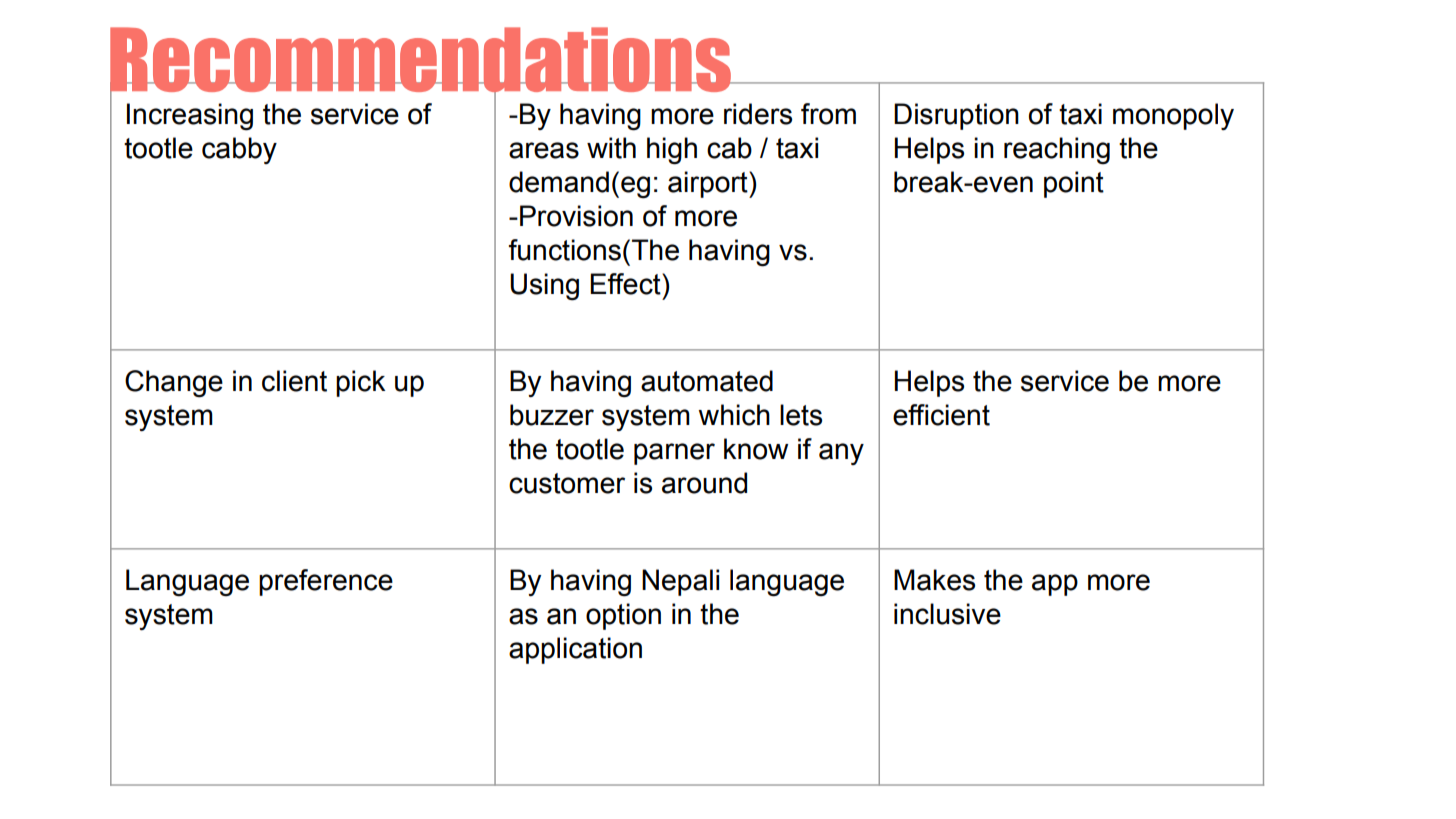 This page has width=1456, height=819. Describe the element at coordinates (956, 116) in the page. I see `Disruption` at that location.
